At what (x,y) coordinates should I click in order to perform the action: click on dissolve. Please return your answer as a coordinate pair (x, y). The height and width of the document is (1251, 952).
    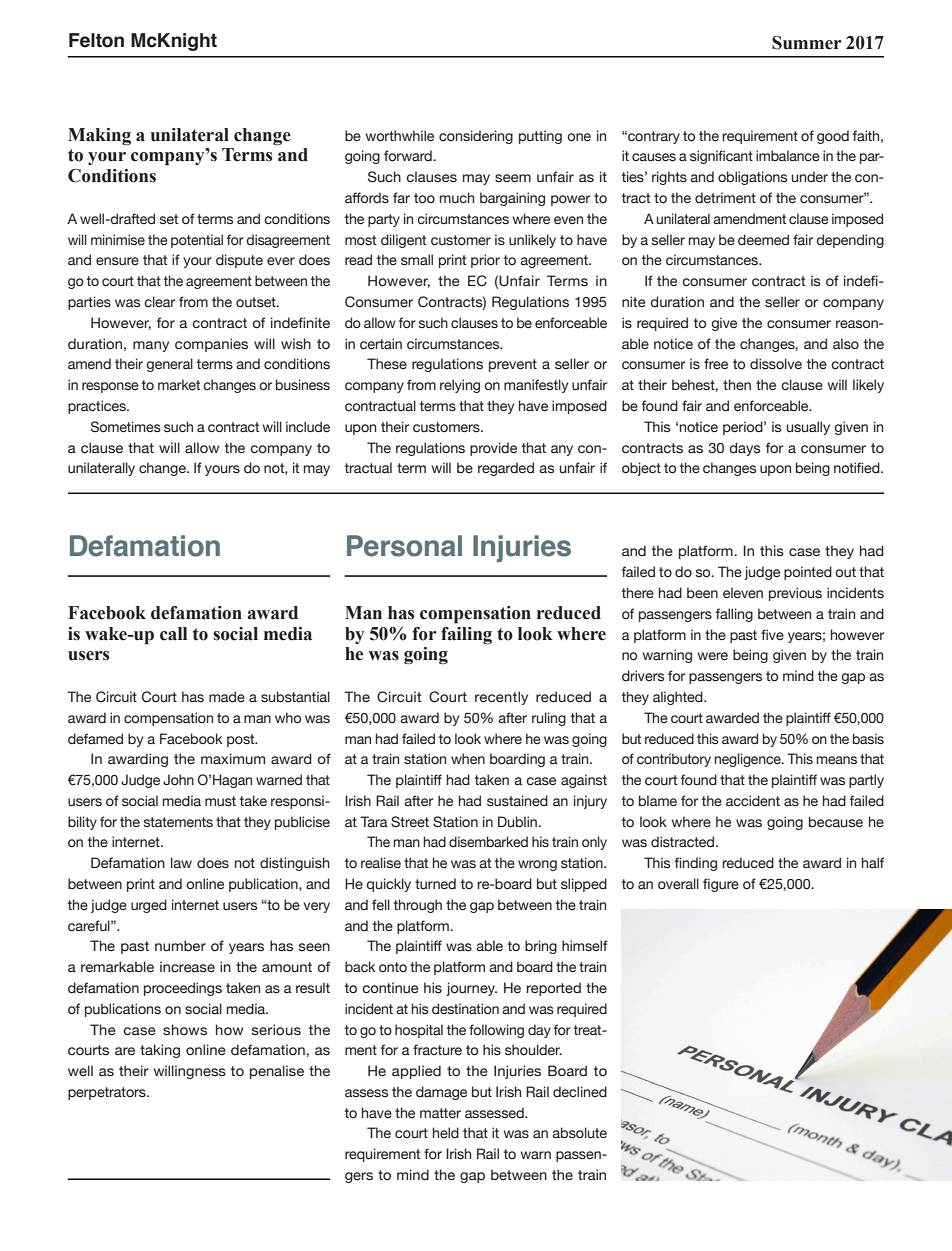
    Looking at the image, I should click on (776, 364).
